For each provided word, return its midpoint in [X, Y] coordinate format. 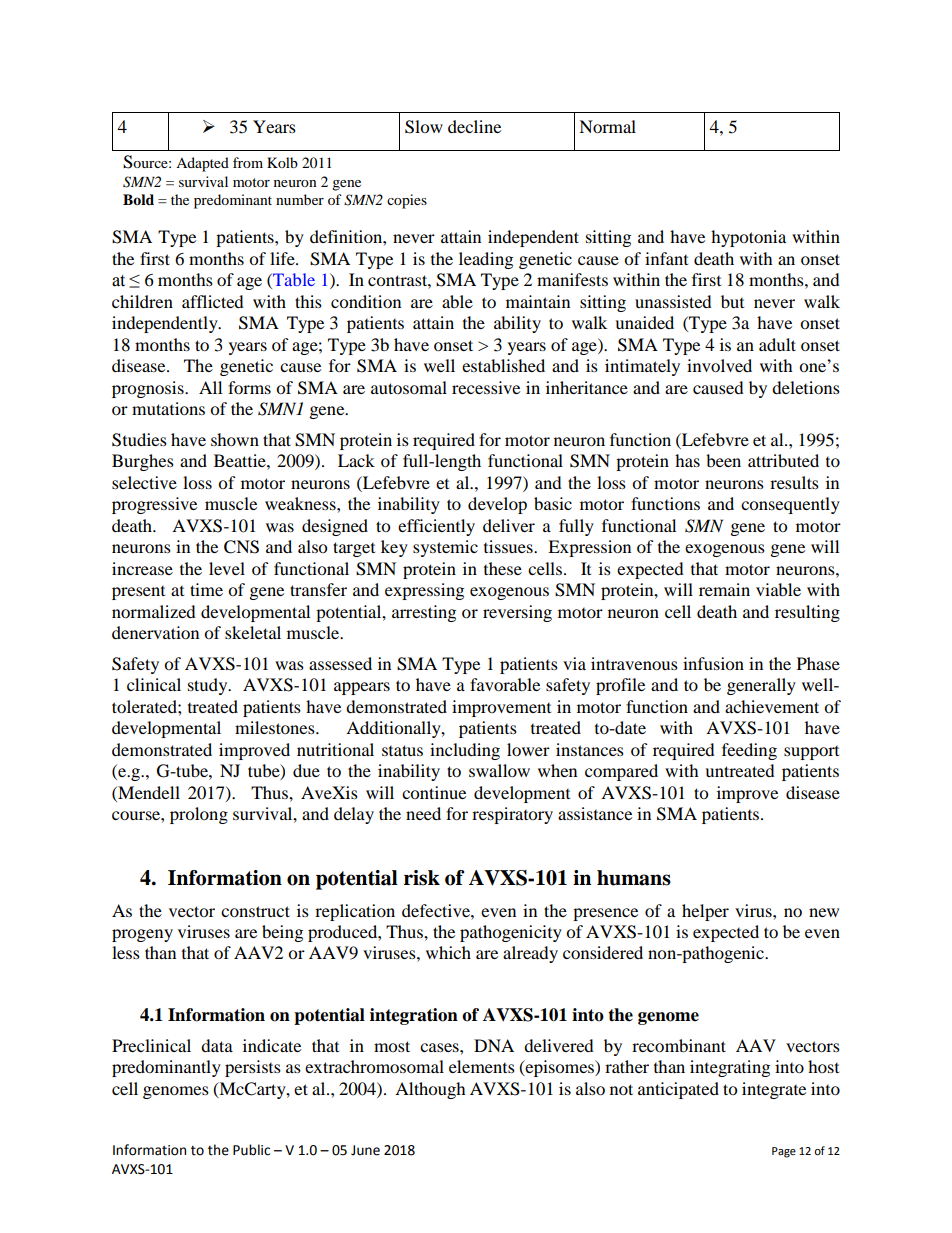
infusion [713, 663]
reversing [517, 613]
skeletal [253, 632]
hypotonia [748, 238]
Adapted [202, 164]
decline [474, 126]
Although [430, 1090]
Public [251, 1150]
